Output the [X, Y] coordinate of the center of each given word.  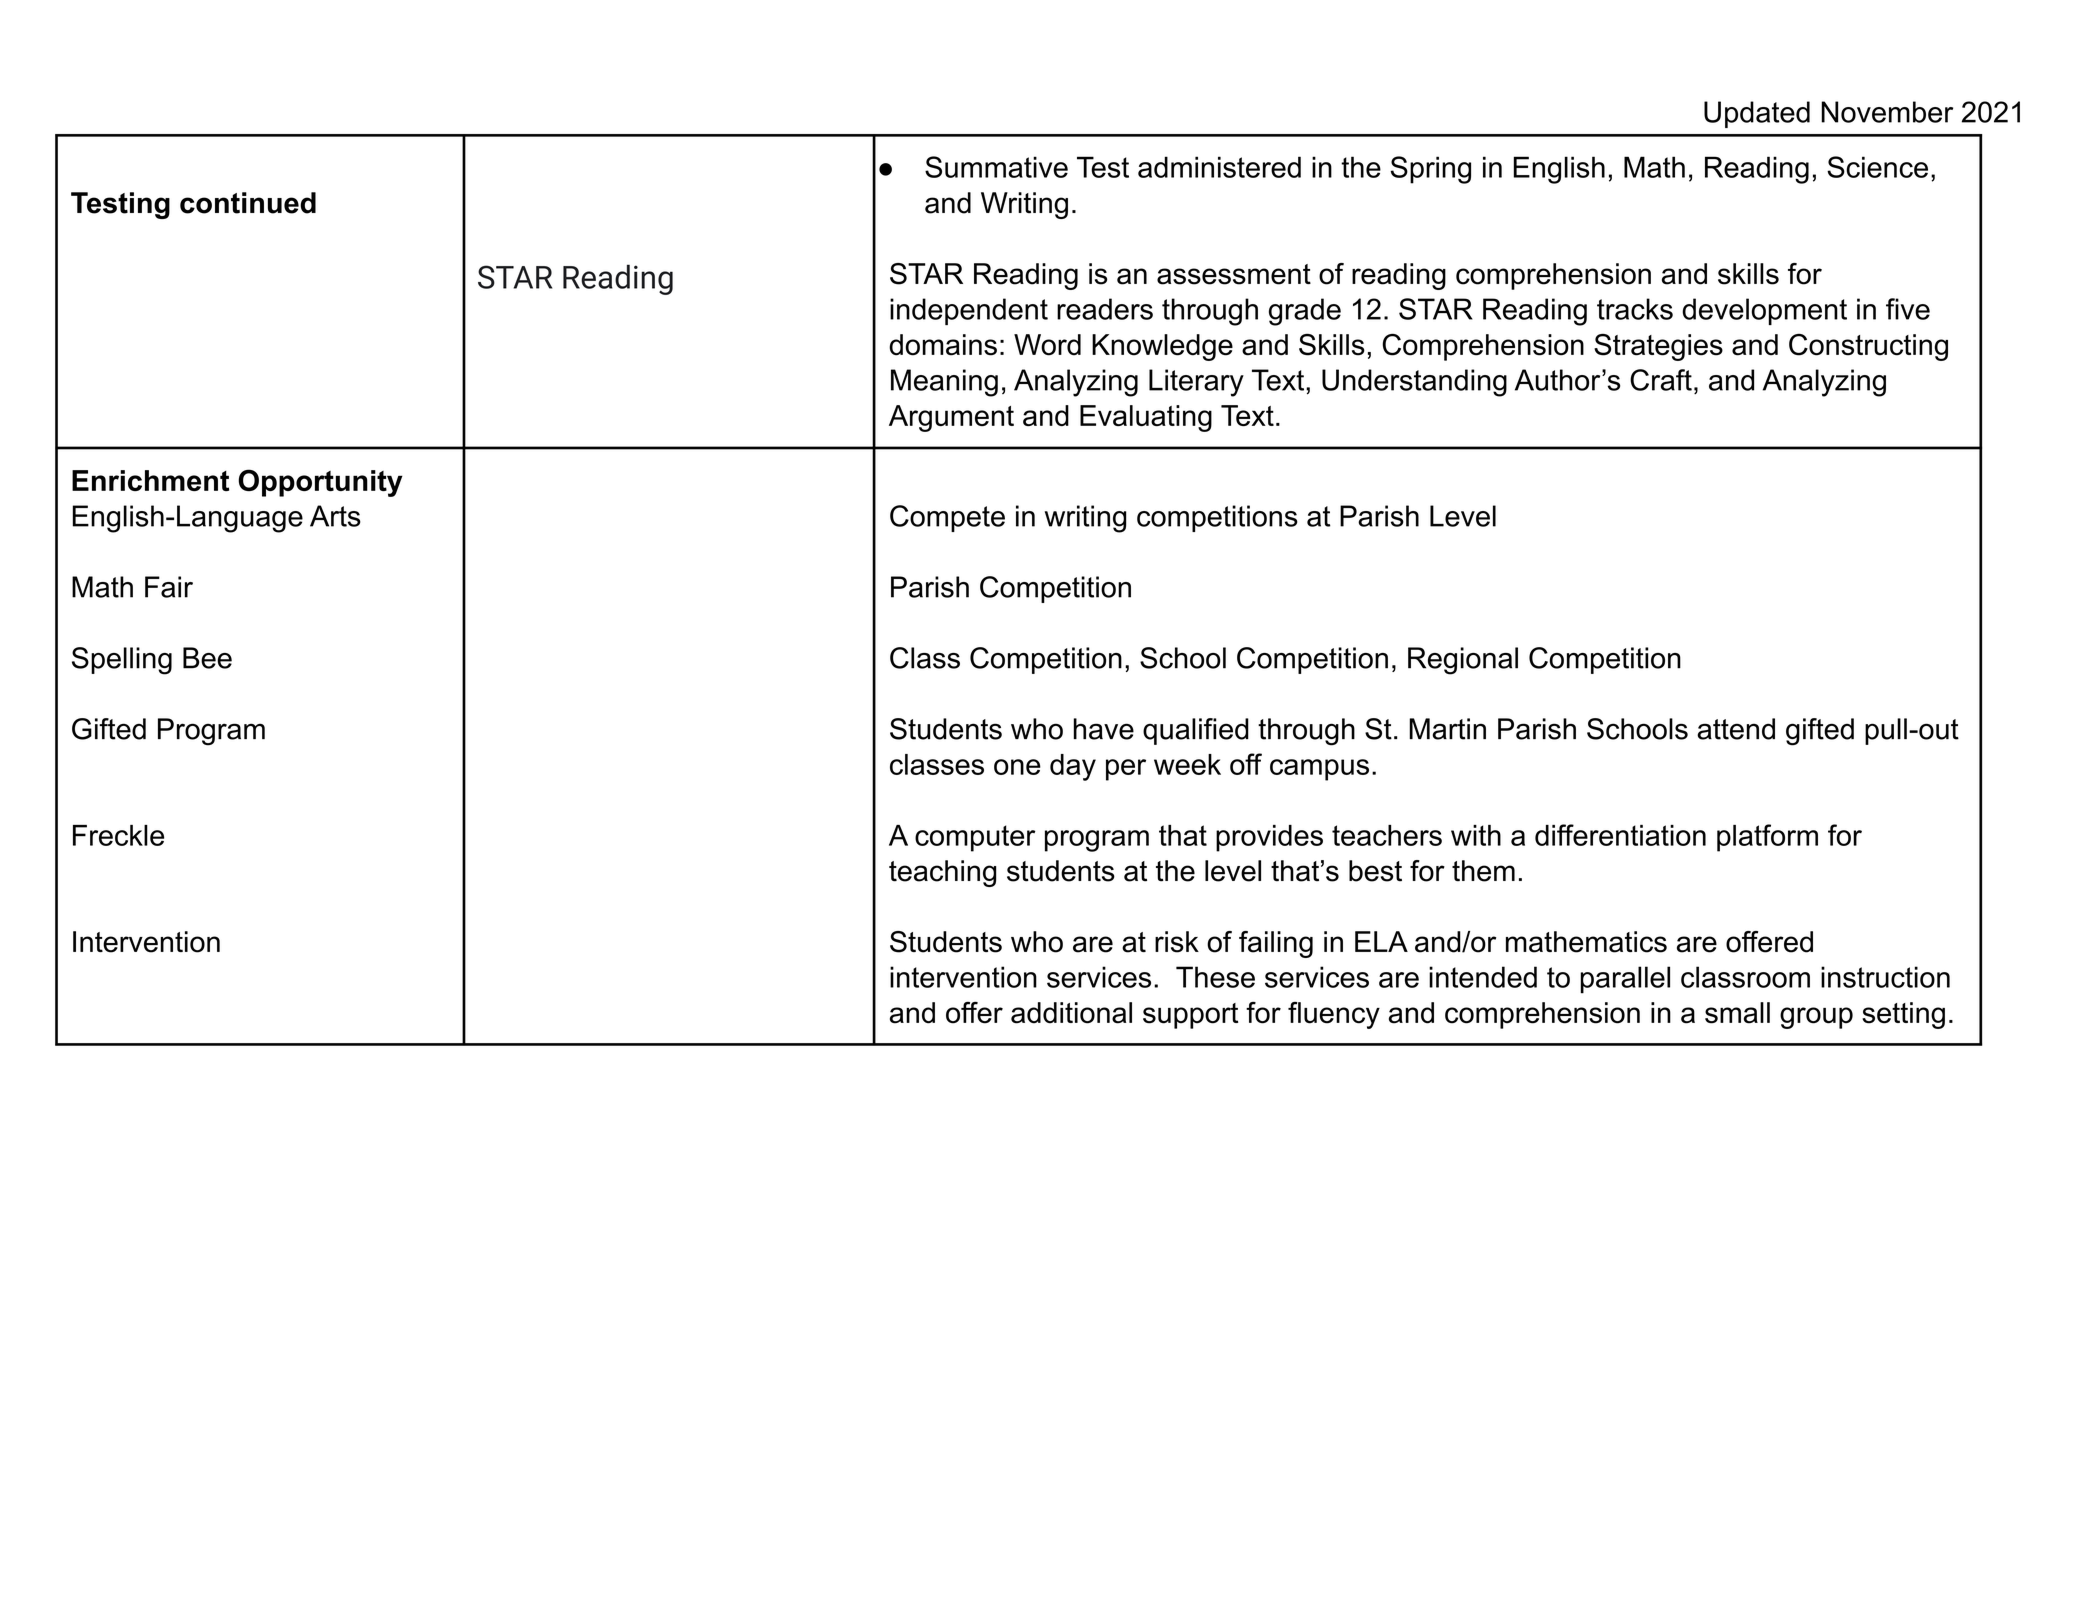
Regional [1463, 661]
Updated [1757, 114]
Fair [169, 587]
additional [1071, 1013]
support [1190, 1016]
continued [248, 203]
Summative [996, 167]
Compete [947, 518]
